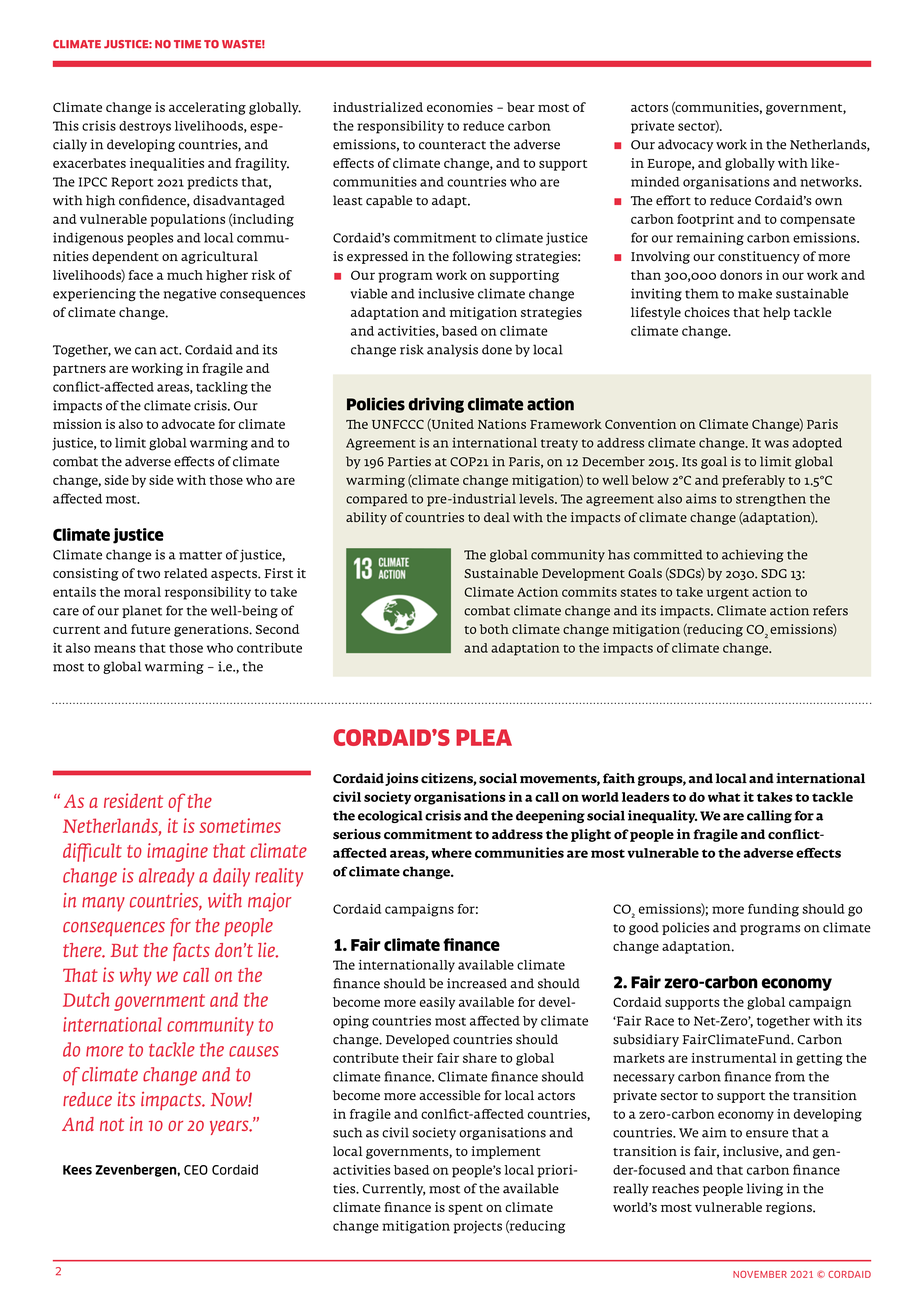 This screenshot has height=1308, width=924. Describe the element at coordinates (773, 910) in the screenshot. I see `funding` at that location.
